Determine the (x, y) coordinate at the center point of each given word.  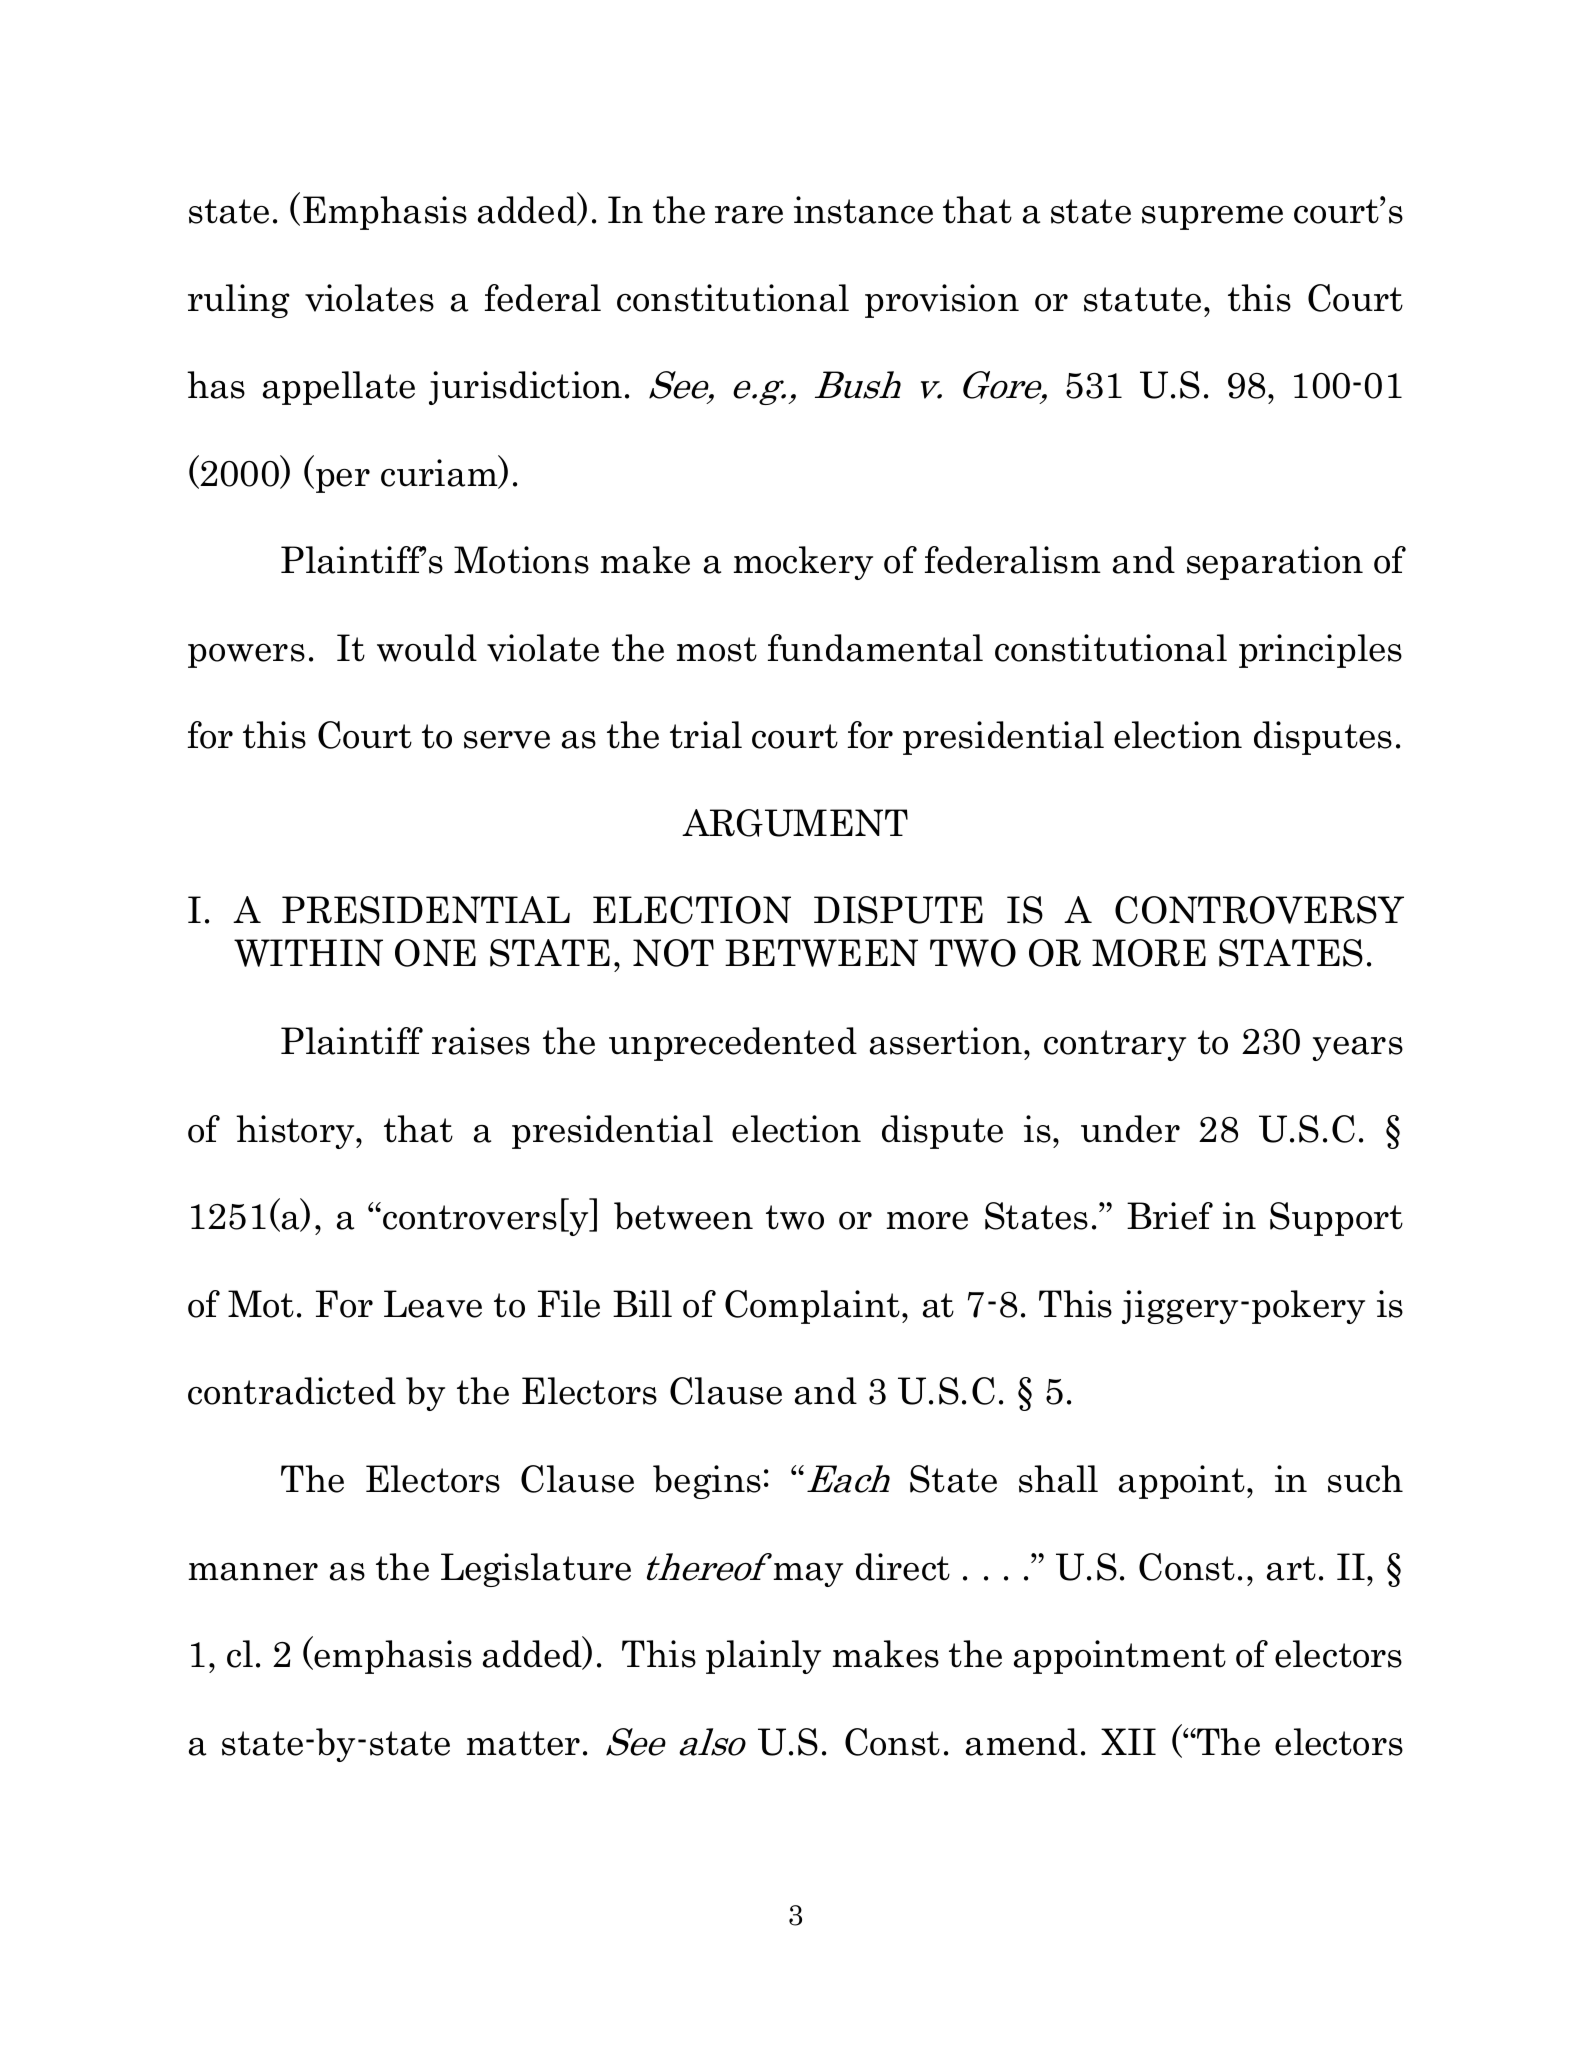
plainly (763, 1657)
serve (507, 740)
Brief (1170, 1216)
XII (1128, 1741)
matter (523, 1743)
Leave (433, 1304)
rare (749, 215)
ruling (239, 301)
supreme (1212, 218)
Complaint (812, 1307)
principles (1320, 651)
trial (706, 735)
